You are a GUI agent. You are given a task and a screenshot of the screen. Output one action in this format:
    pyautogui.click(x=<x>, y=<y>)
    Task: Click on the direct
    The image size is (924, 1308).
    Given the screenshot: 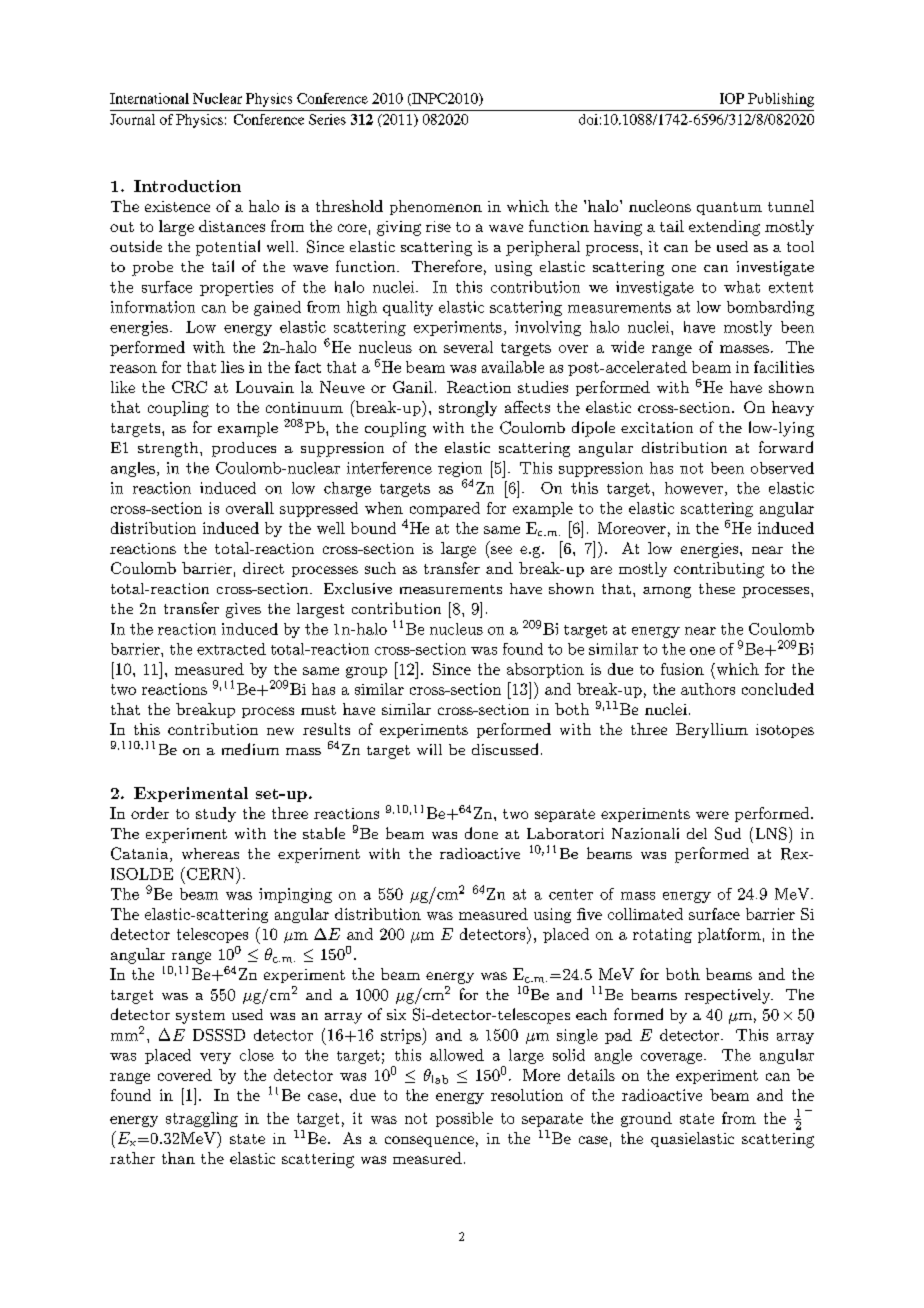 What is the action you would take?
    pyautogui.click(x=263, y=568)
